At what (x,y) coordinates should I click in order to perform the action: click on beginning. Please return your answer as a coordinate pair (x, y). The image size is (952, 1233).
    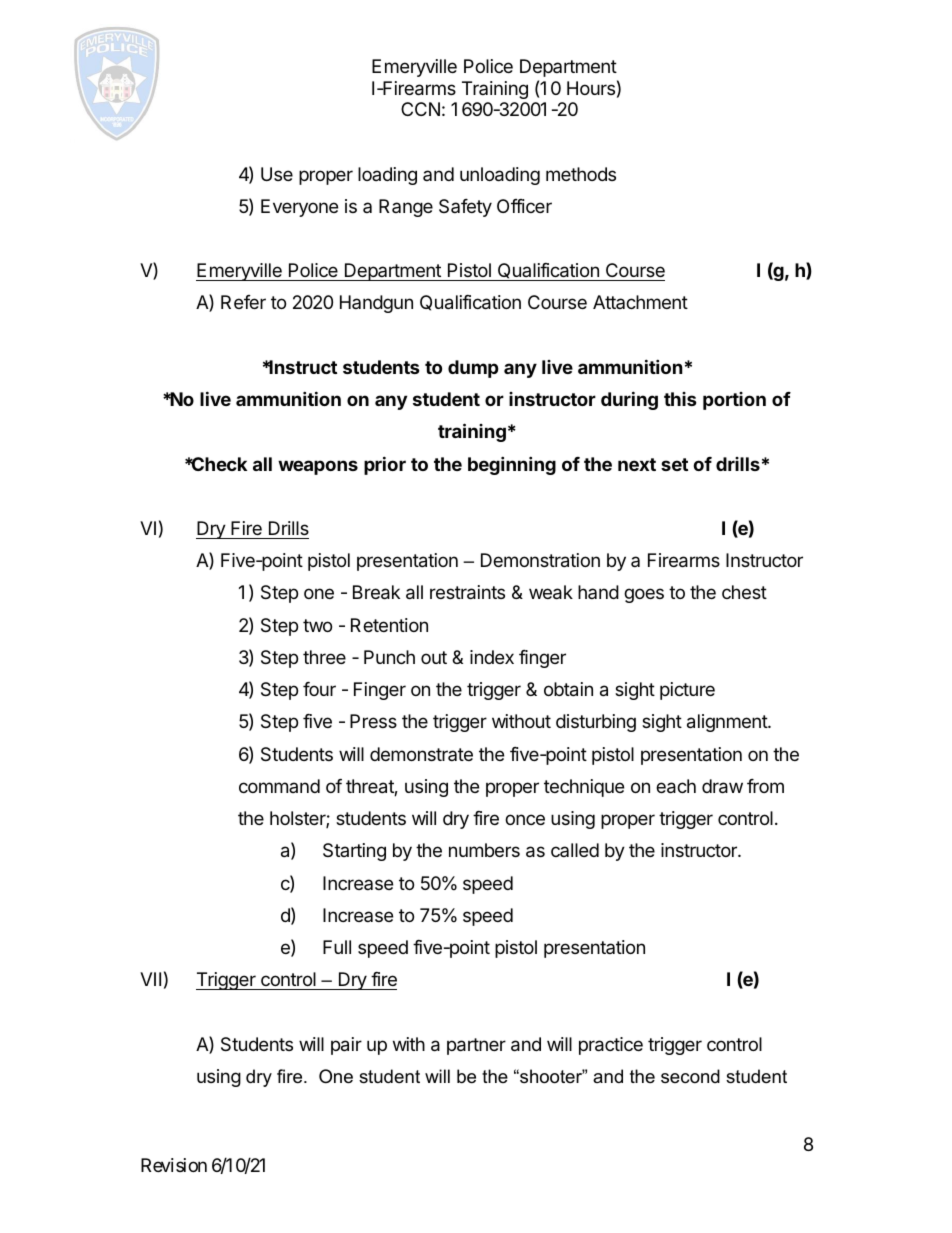
    Looking at the image, I should click on (512, 465).
